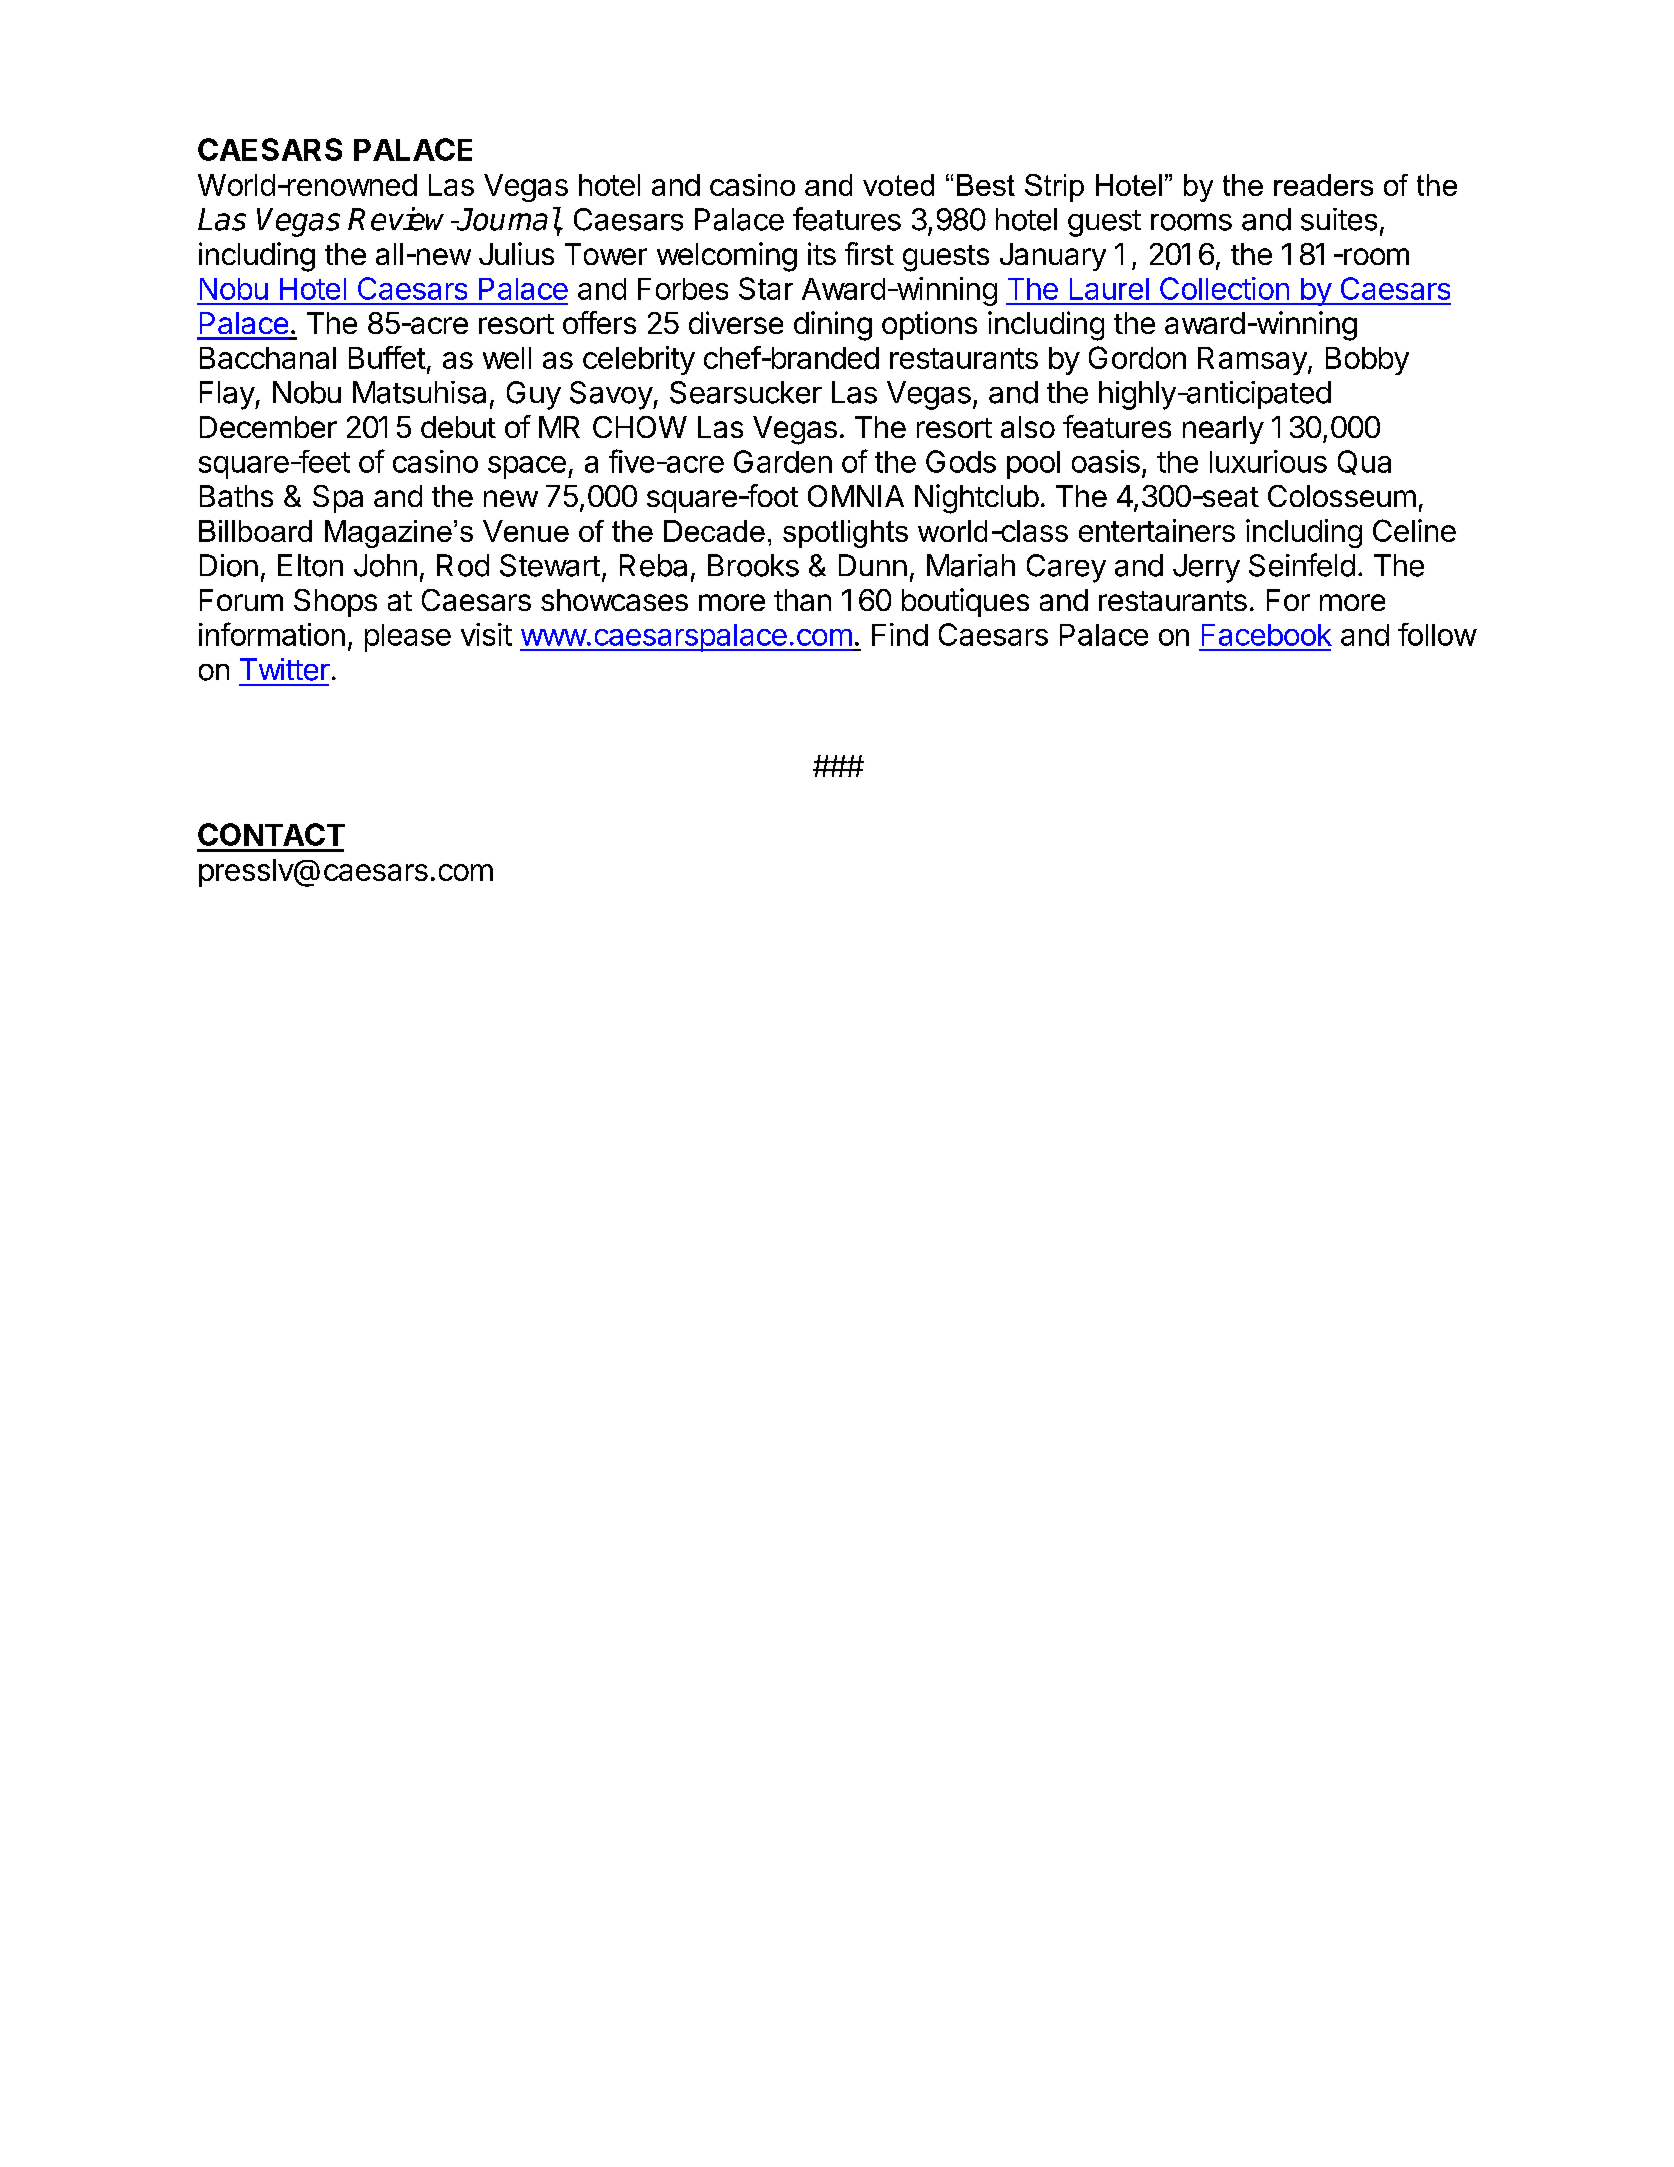  I want to click on Ramsay, so click(1253, 361).
